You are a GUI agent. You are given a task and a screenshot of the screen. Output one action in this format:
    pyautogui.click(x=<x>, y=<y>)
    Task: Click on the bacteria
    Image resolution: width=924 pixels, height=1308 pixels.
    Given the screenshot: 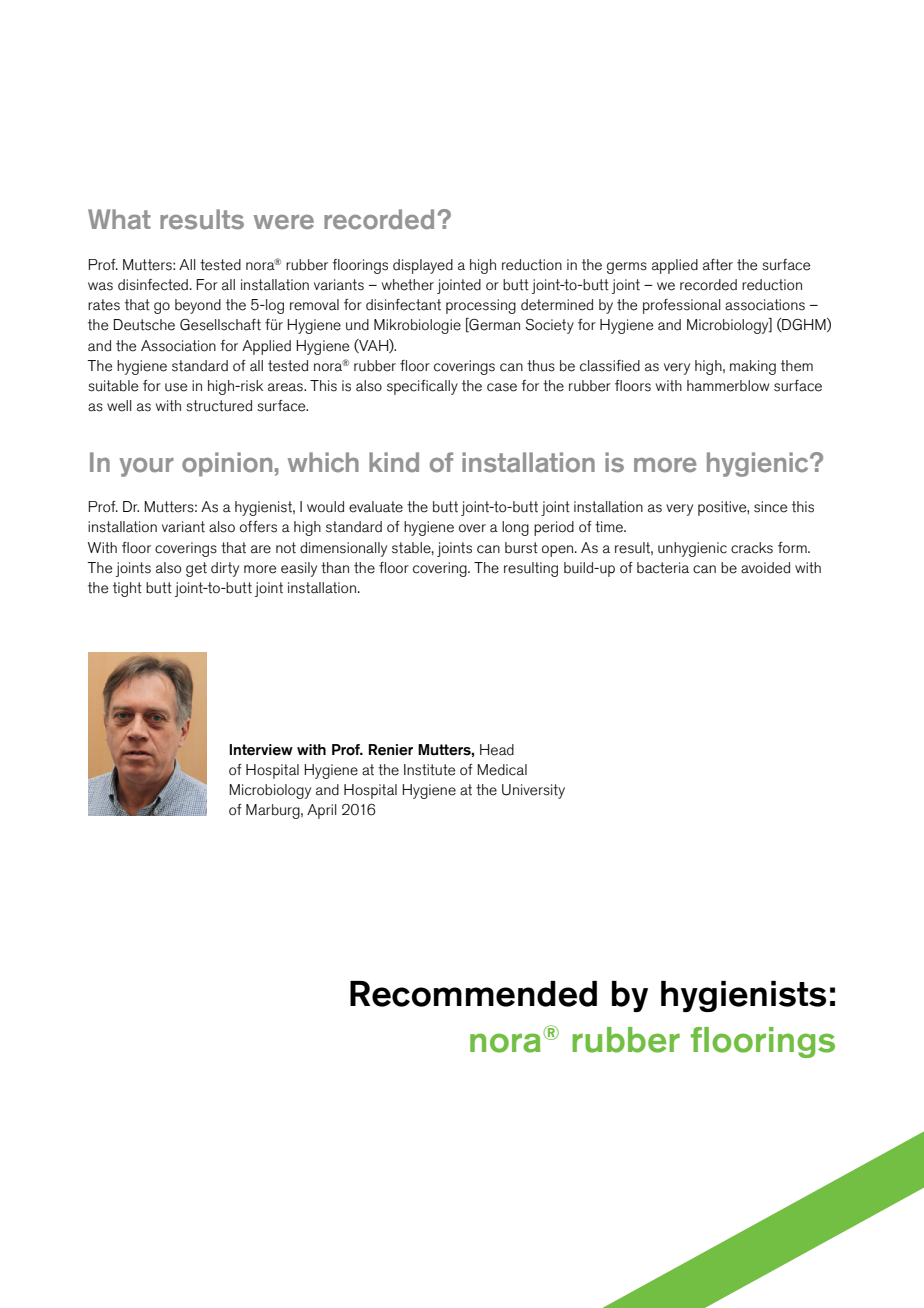 What is the action you would take?
    pyautogui.click(x=663, y=568)
